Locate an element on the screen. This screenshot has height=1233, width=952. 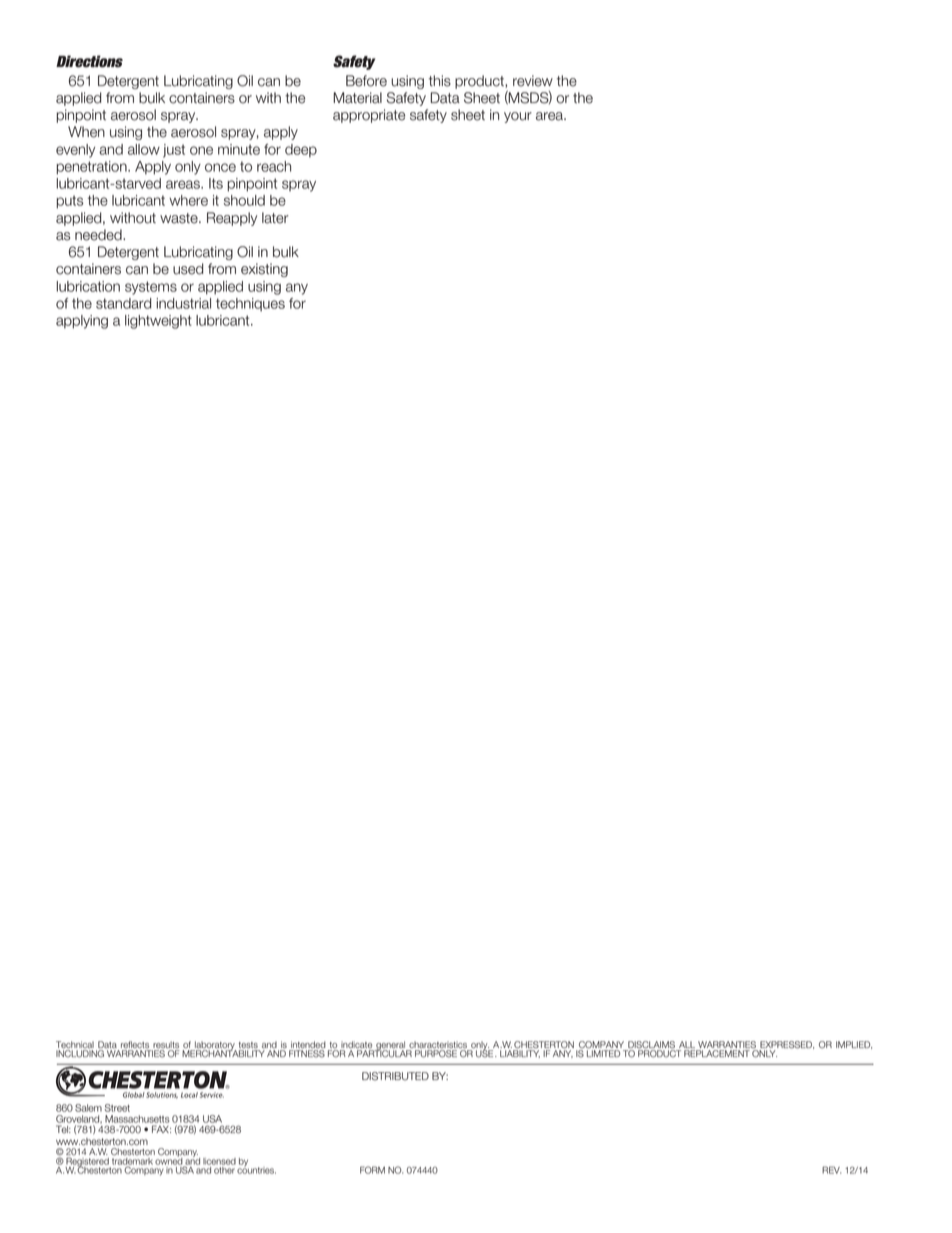
allow is located at coordinates (144, 149).
